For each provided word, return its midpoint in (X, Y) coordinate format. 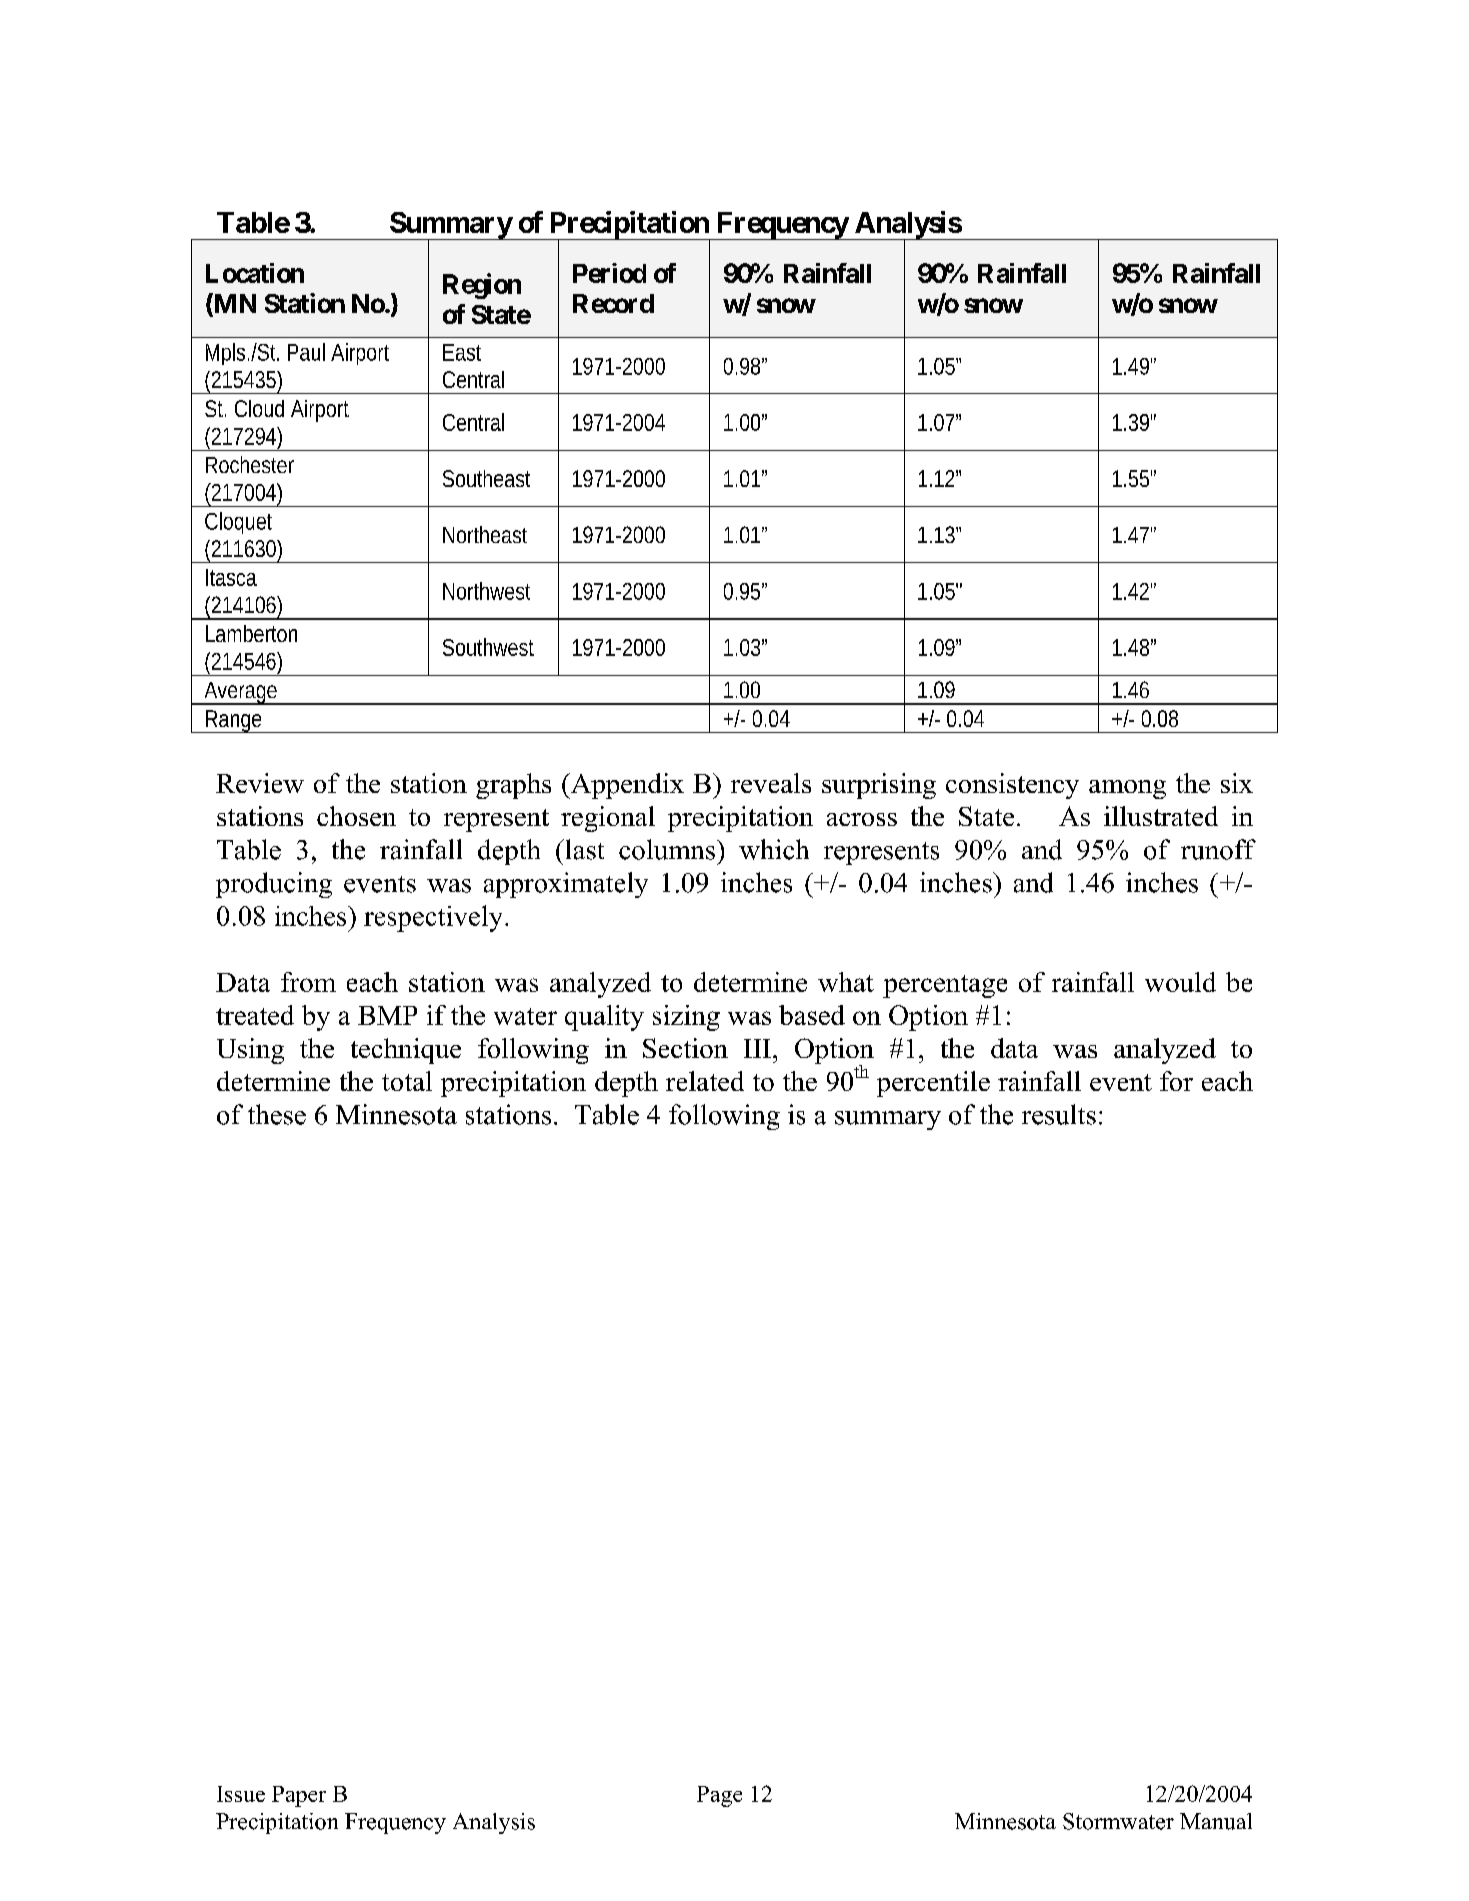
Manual (1216, 1821)
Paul (306, 352)
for (1176, 1081)
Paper (299, 1796)
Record (613, 303)
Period (609, 273)
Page (719, 1796)
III (757, 1048)
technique (406, 1051)
